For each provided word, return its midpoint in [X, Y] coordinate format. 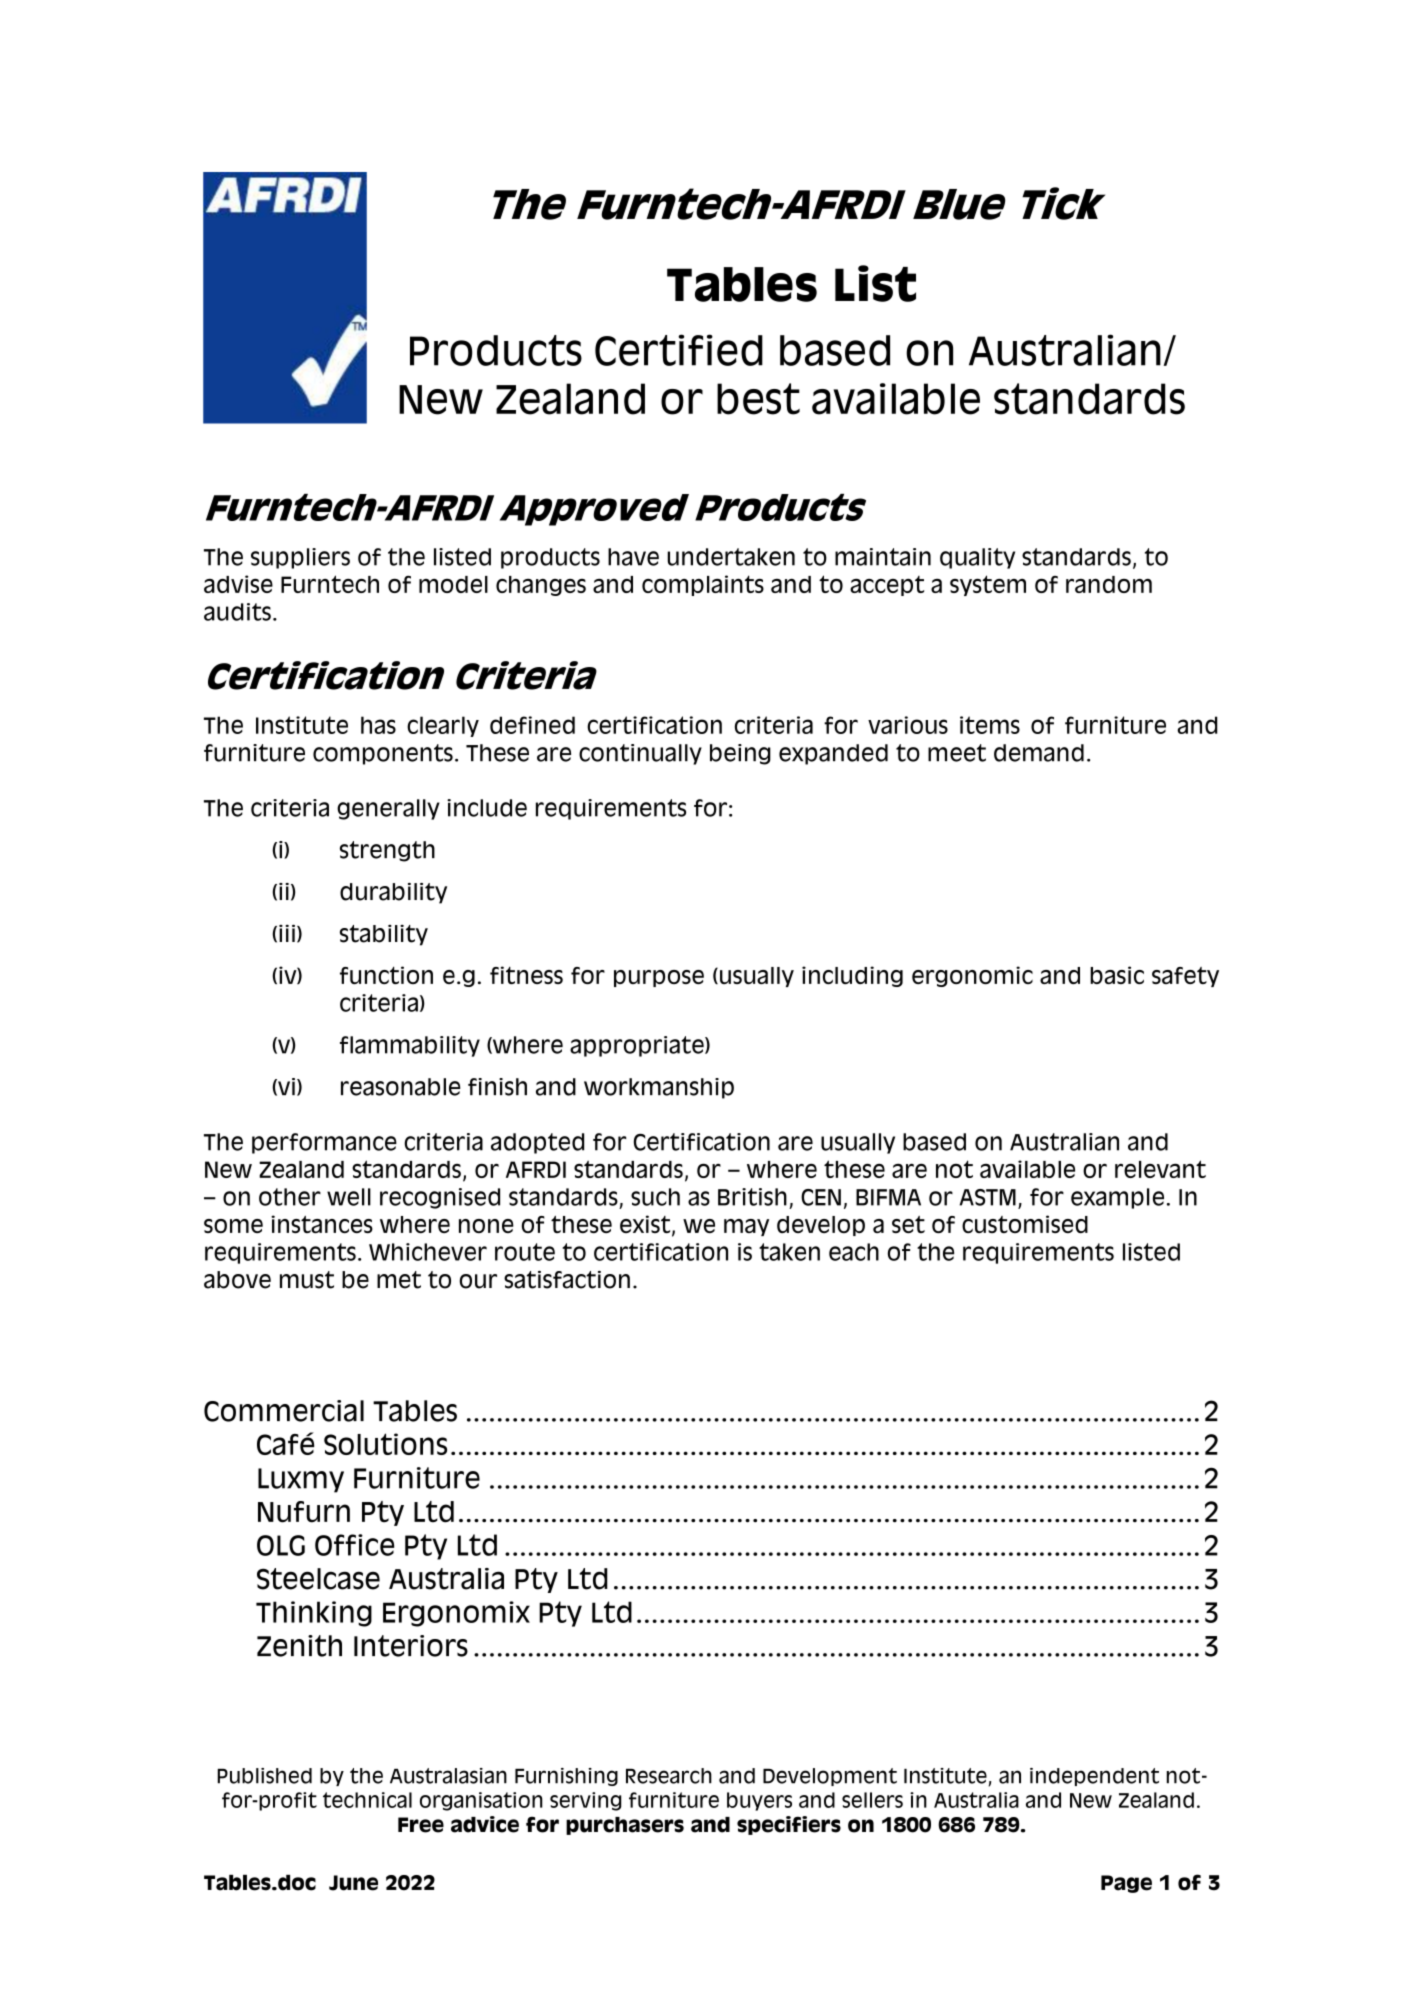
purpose [659, 978]
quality [977, 558]
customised [1025, 1224]
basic [1117, 975]
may [746, 1227]
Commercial [284, 1411]
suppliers [300, 558]
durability [393, 893]
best [758, 399]
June [353, 1883]
